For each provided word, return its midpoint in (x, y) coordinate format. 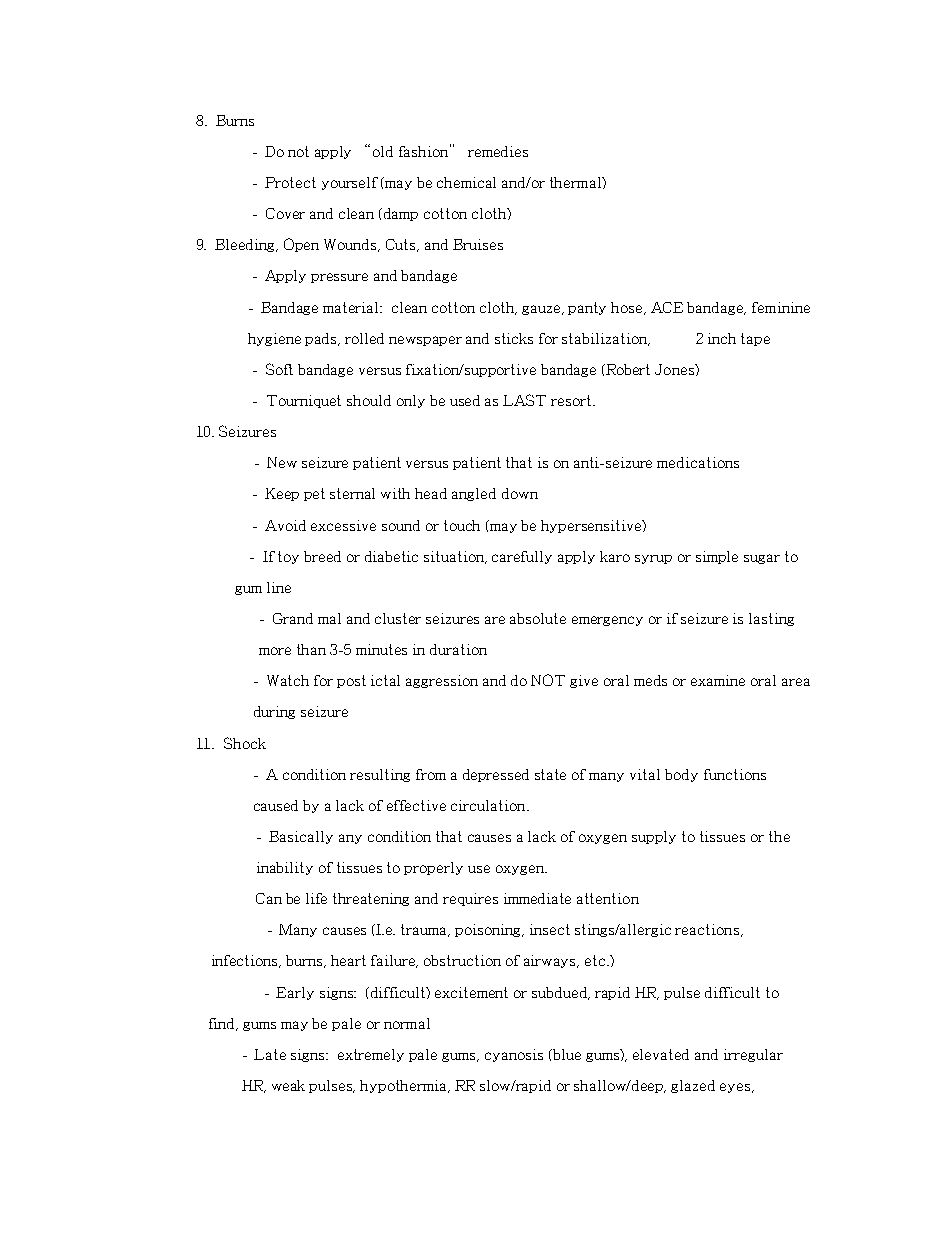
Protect (290, 182)
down (520, 493)
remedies (498, 151)
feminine (781, 307)
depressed (496, 775)
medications (698, 462)
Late (270, 1054)
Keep (282, 494)
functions (735, 774)
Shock (245, 743)
